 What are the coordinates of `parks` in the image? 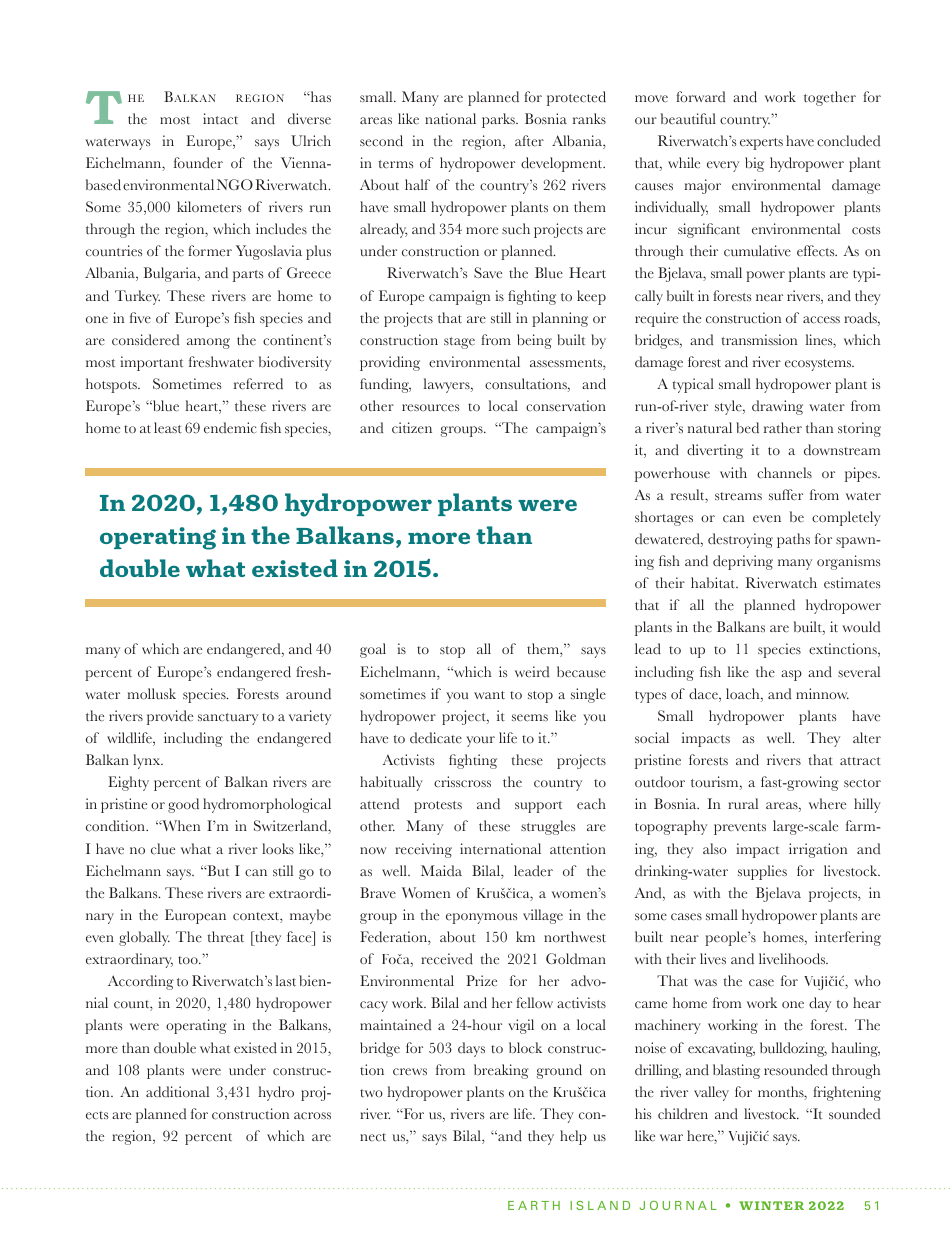 It's located at (499, 120).
